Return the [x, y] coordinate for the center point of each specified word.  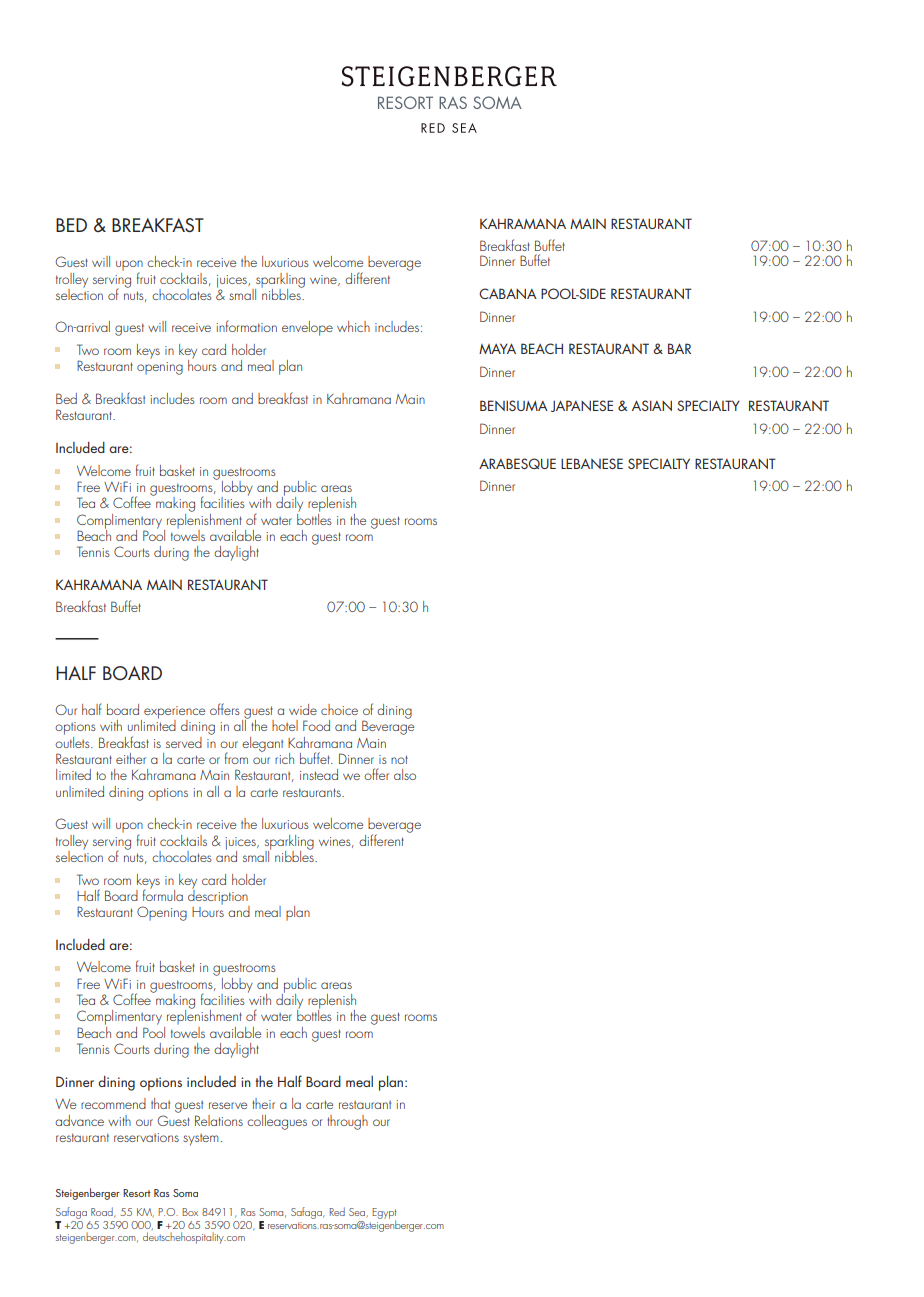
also [405, 774]
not [399, 759]
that [160, 1103]
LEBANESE [592, 463]
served [184, 742]
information [246, 326]
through [347, 1122]
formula [163, 894]
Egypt [384, 1214]
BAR [679, 348]
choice [339, 709]
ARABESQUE [517, 463]
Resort [137, 1193]
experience [174, 713]
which [353, 326]
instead [319, 774]
